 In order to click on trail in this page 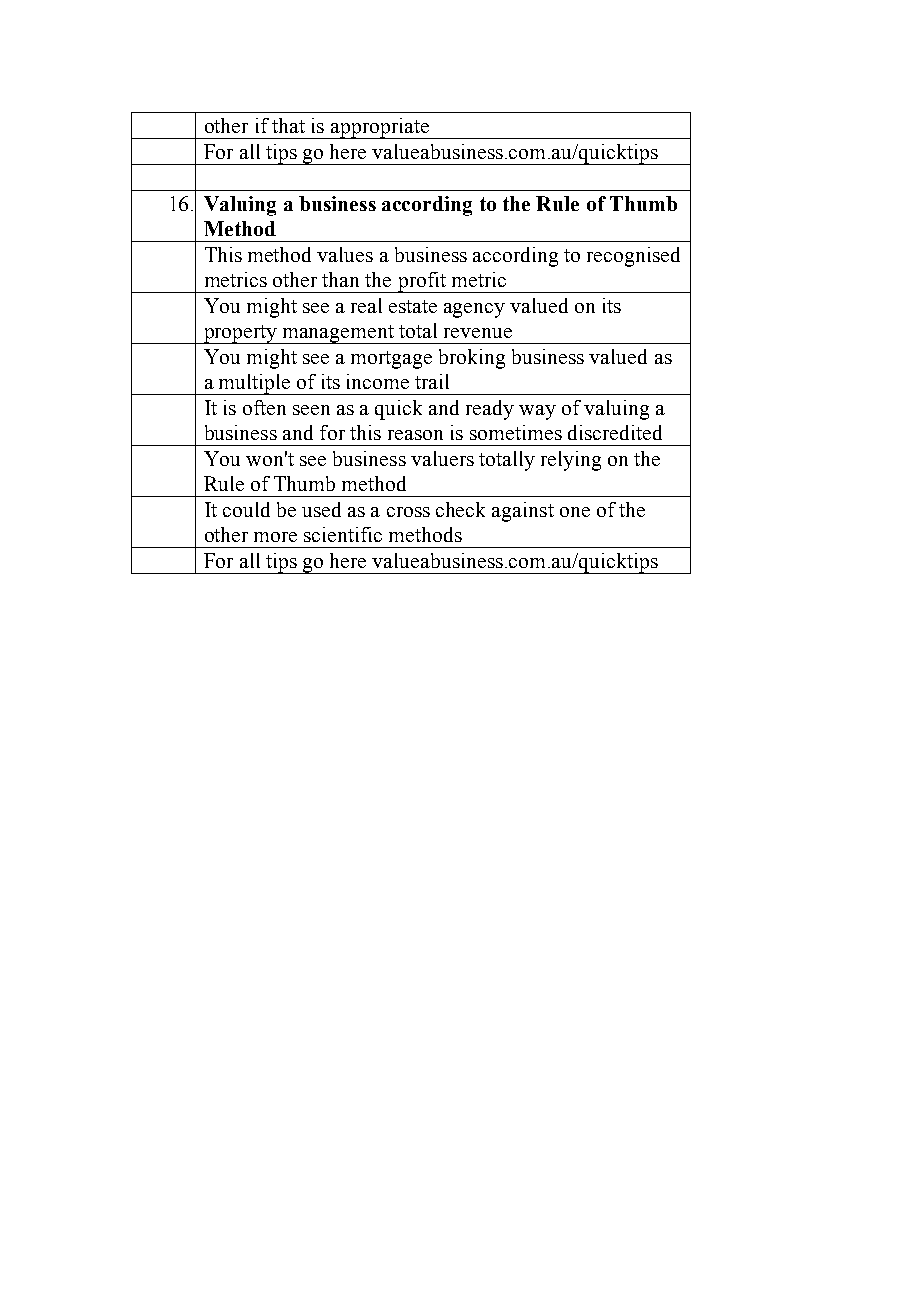, I will do `click(432, 381)`.
